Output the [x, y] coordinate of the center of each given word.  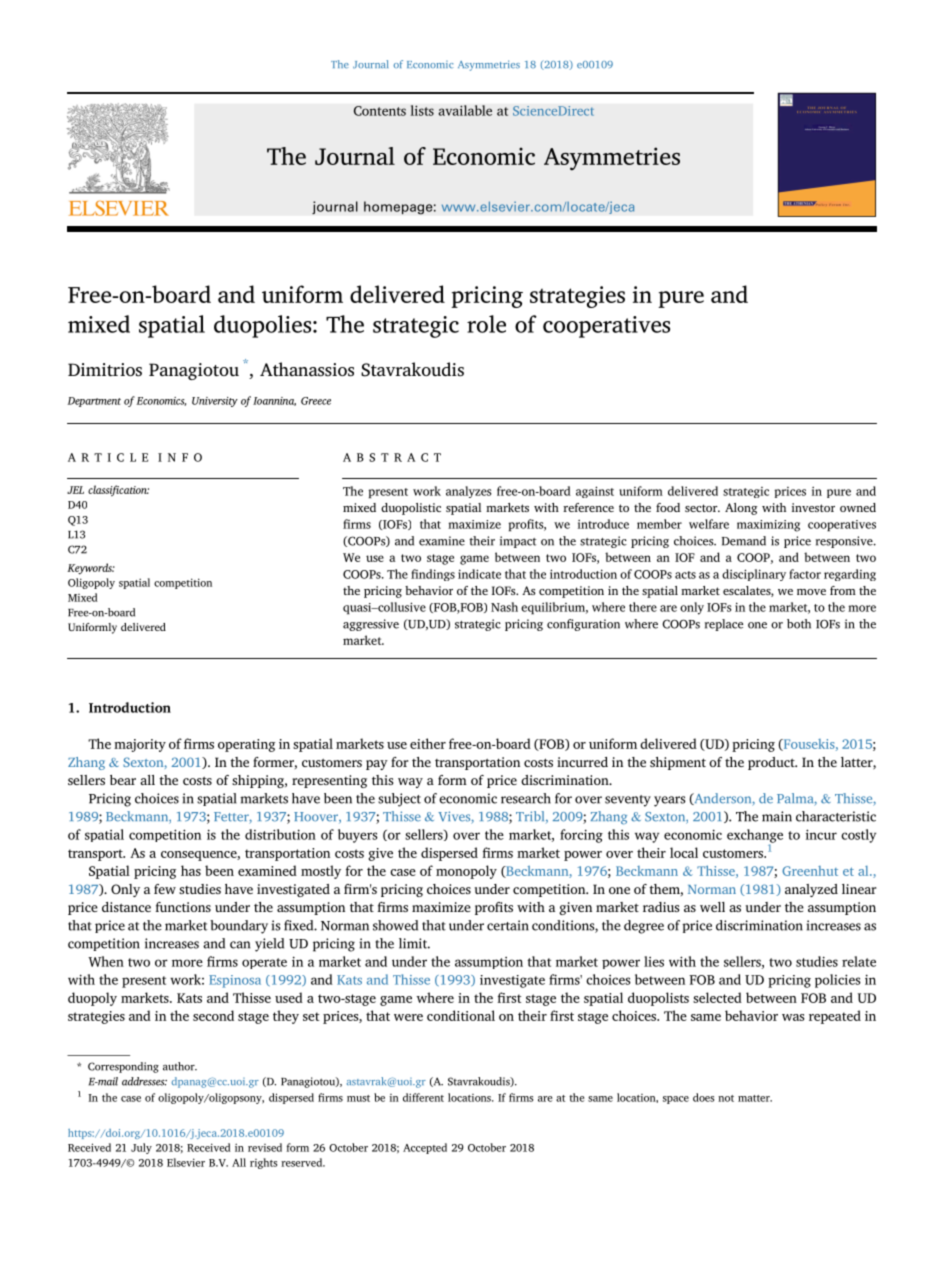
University [215, 402]
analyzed [811, 890]
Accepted [425, 1148]
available [465, 110]
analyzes [469, 492]
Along [741, 509]
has [191, 870]
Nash [504, 607]
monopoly [466, 872]
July [141, 1148]
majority [140, 745]
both [799, 624]
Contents [380, 111]
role [486, 324]
